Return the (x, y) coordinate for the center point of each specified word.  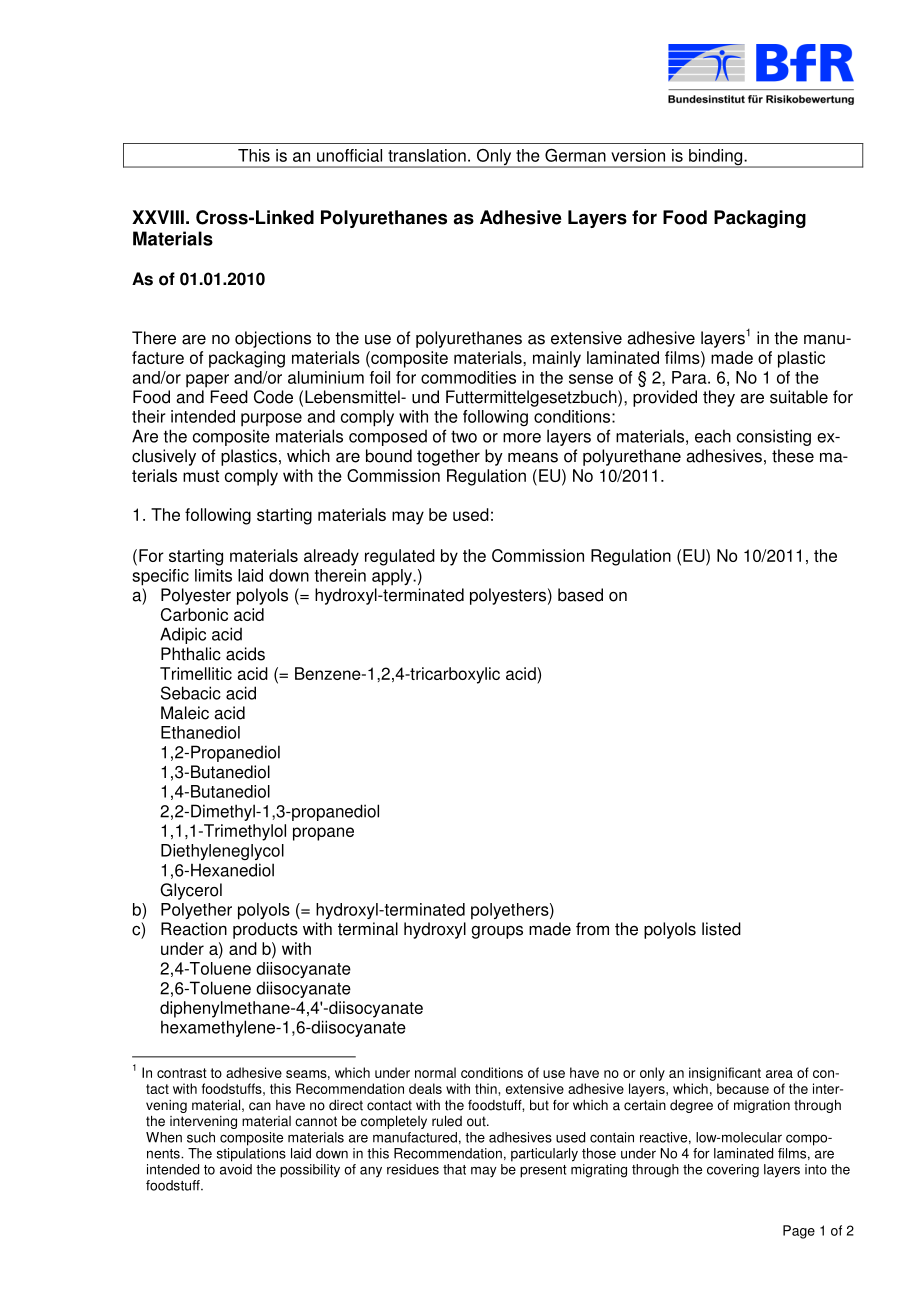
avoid (236, 1169)
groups (497, 932)
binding (716, 158)
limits (213, 575)
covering (733, 1171)
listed (721, 929)
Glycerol (191, 891)
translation (427, 155)
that (454, 1169)
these (793, 456)
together (448, 457)
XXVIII (158, 217)
